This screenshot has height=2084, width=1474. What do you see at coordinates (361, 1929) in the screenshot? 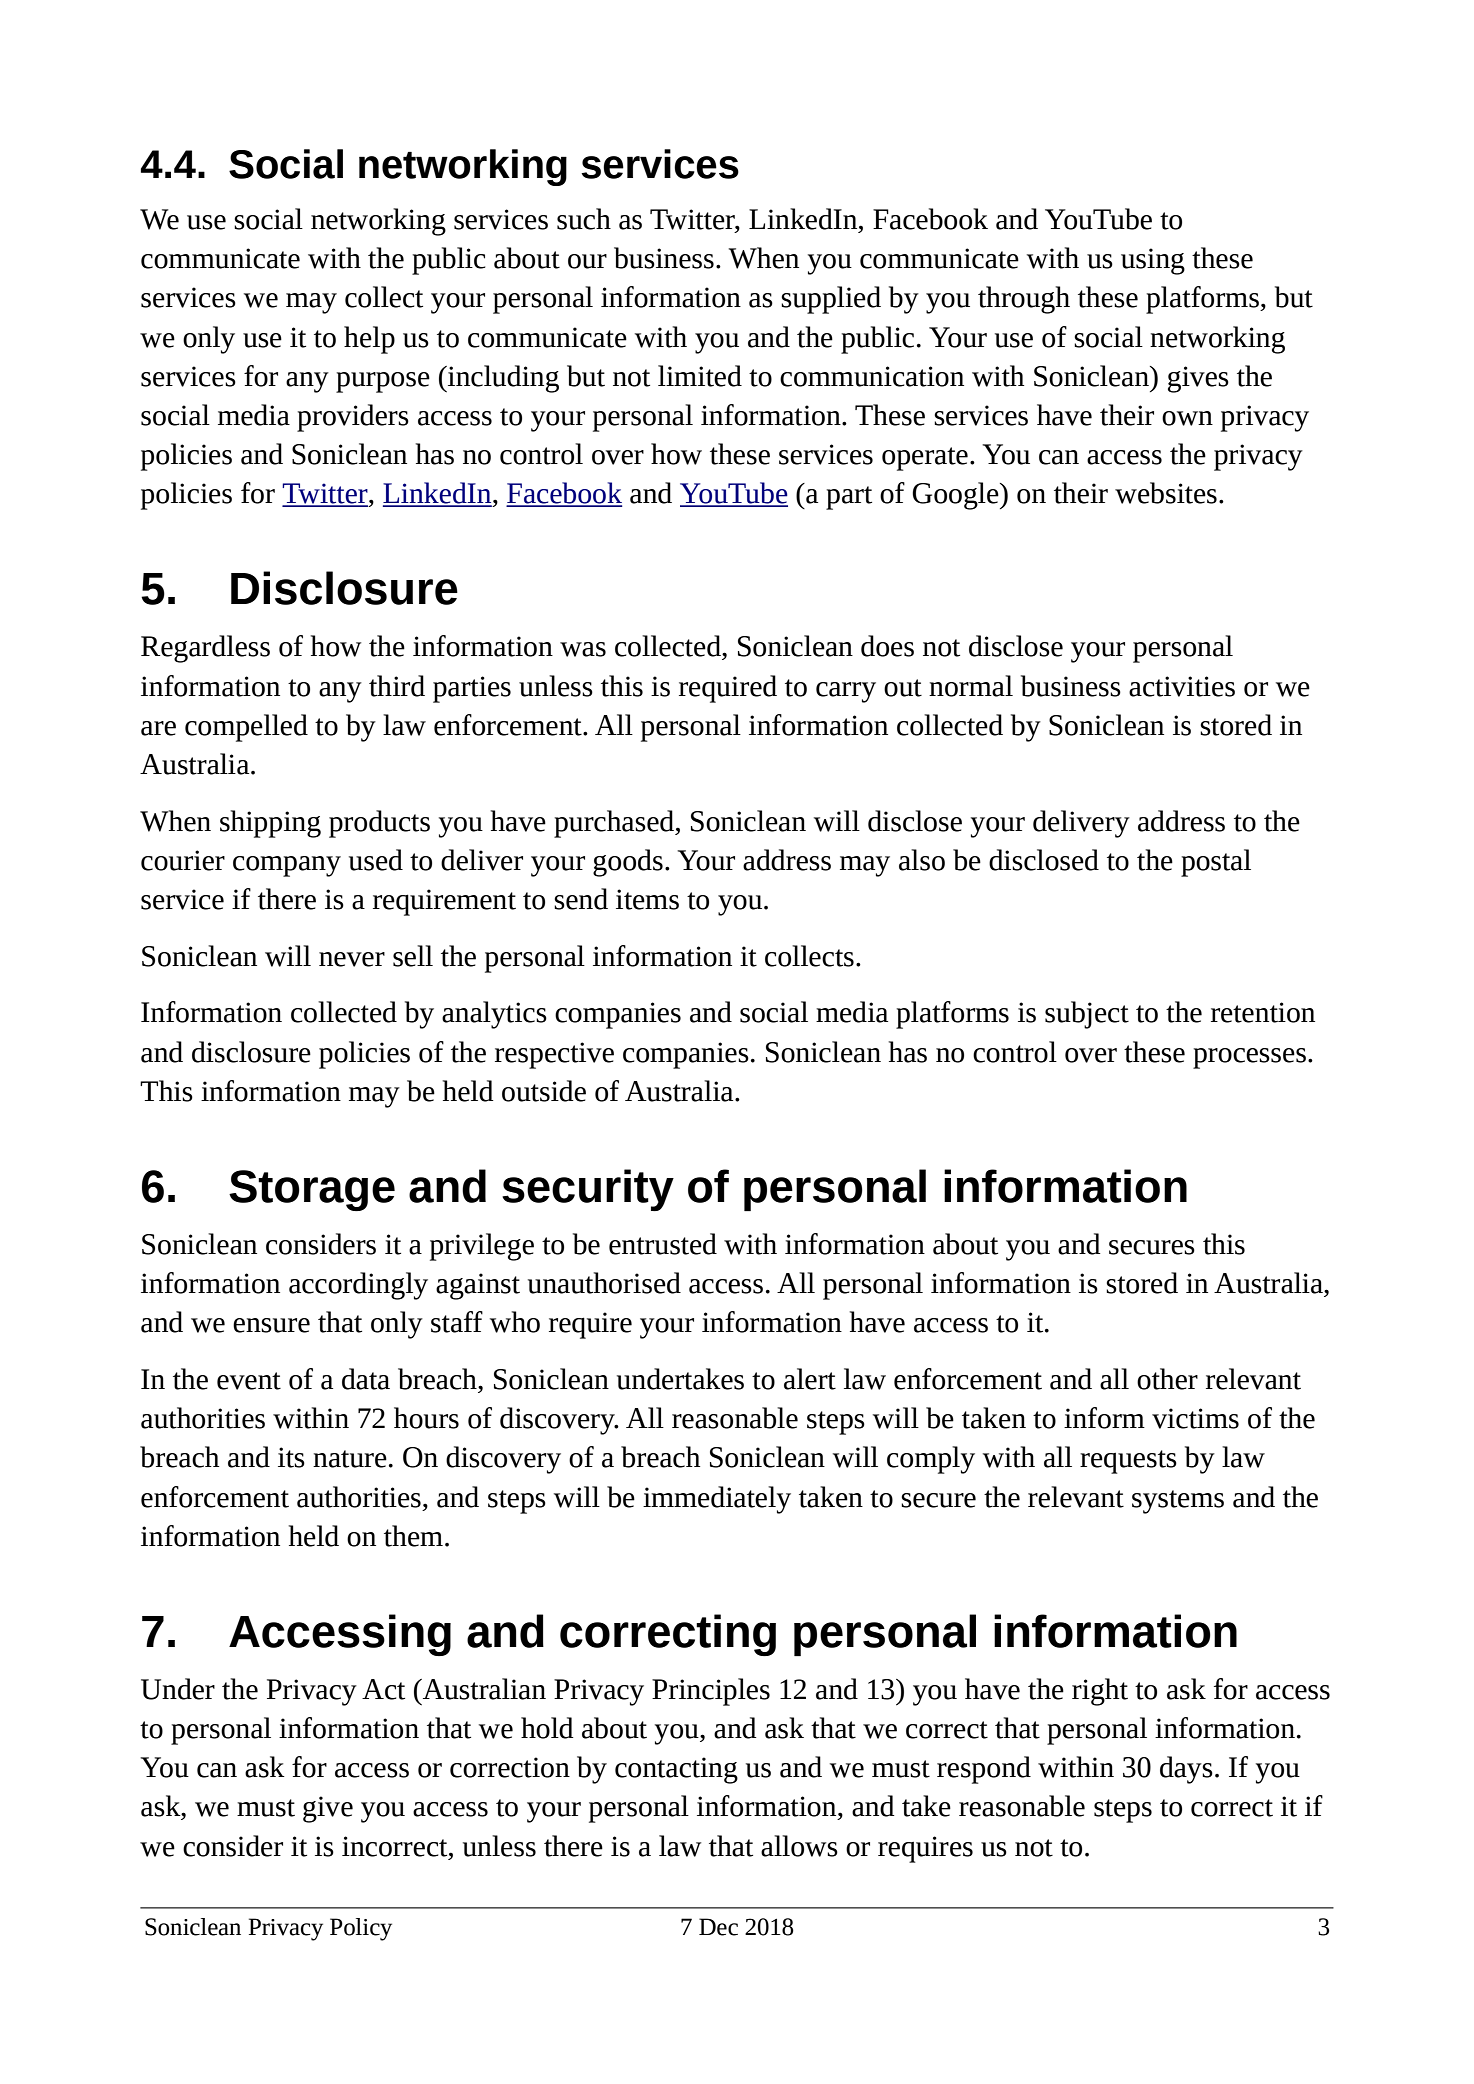
I see `Policy` at bounding box center [361, 1929].
